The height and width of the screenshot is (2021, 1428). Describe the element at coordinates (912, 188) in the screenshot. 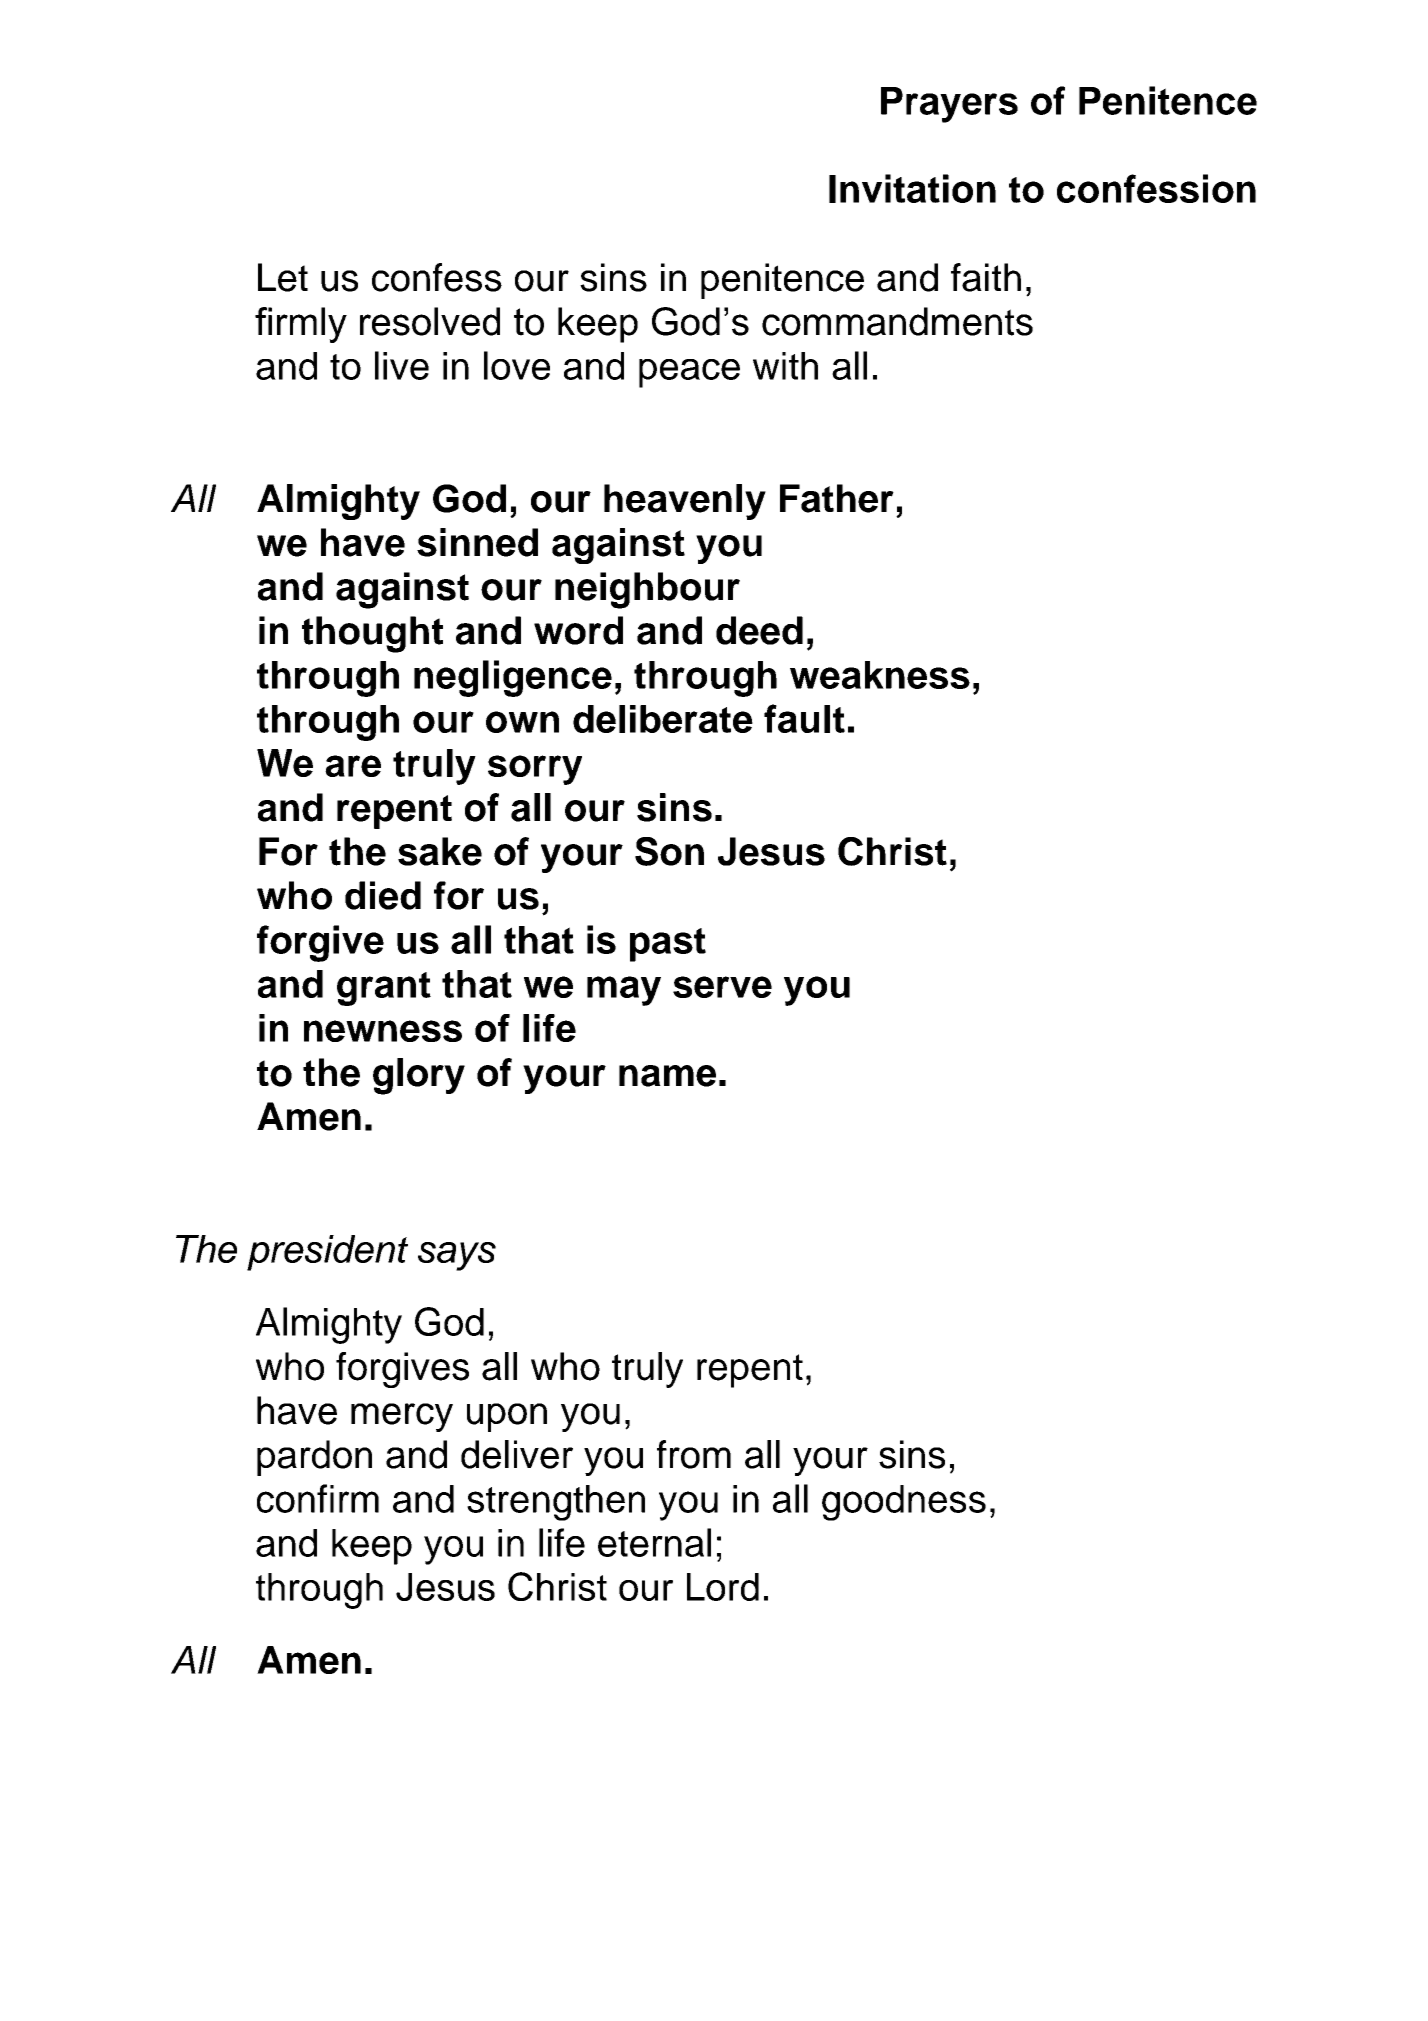

I see `Invitation` at that location.
